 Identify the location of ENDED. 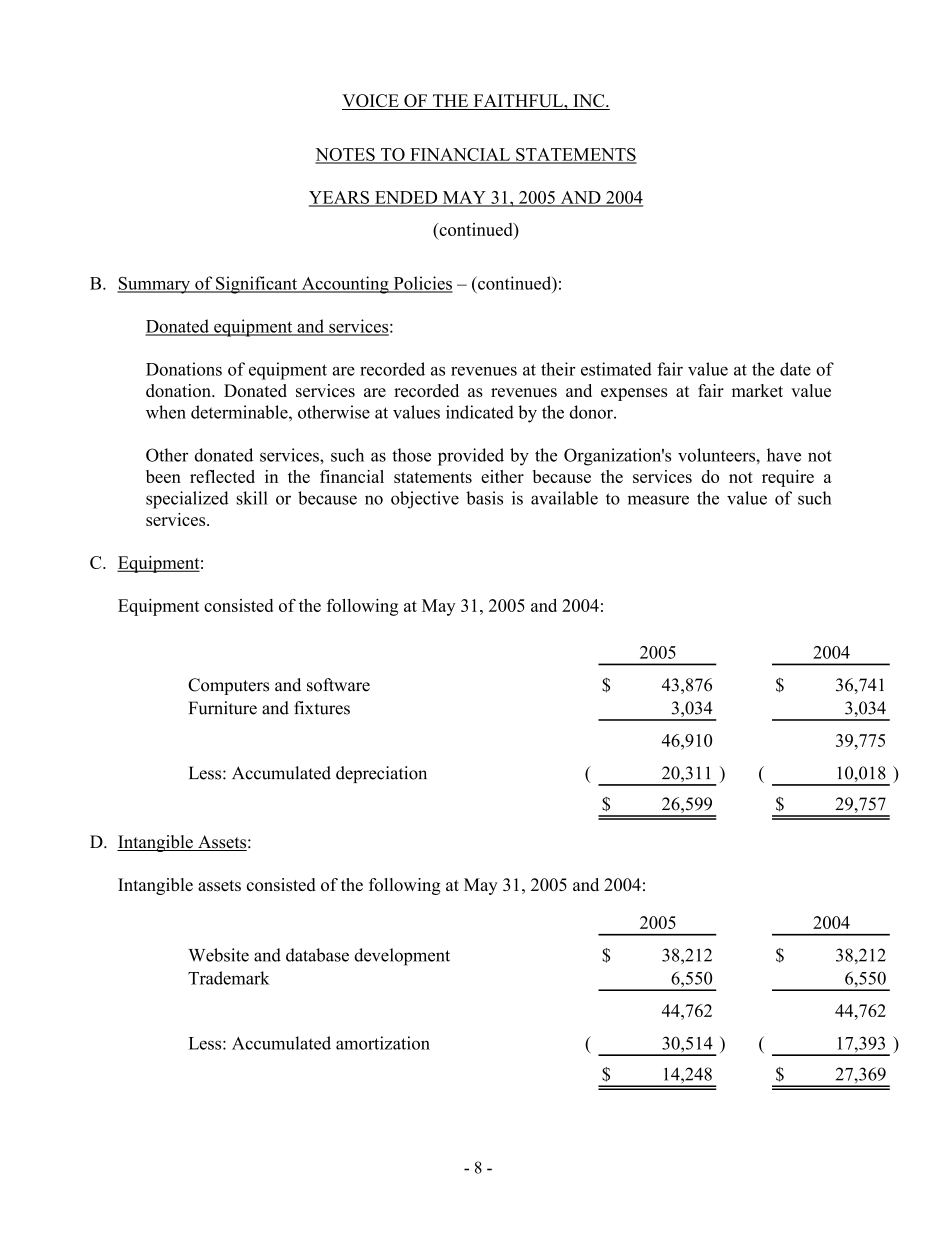
(406, 198).
